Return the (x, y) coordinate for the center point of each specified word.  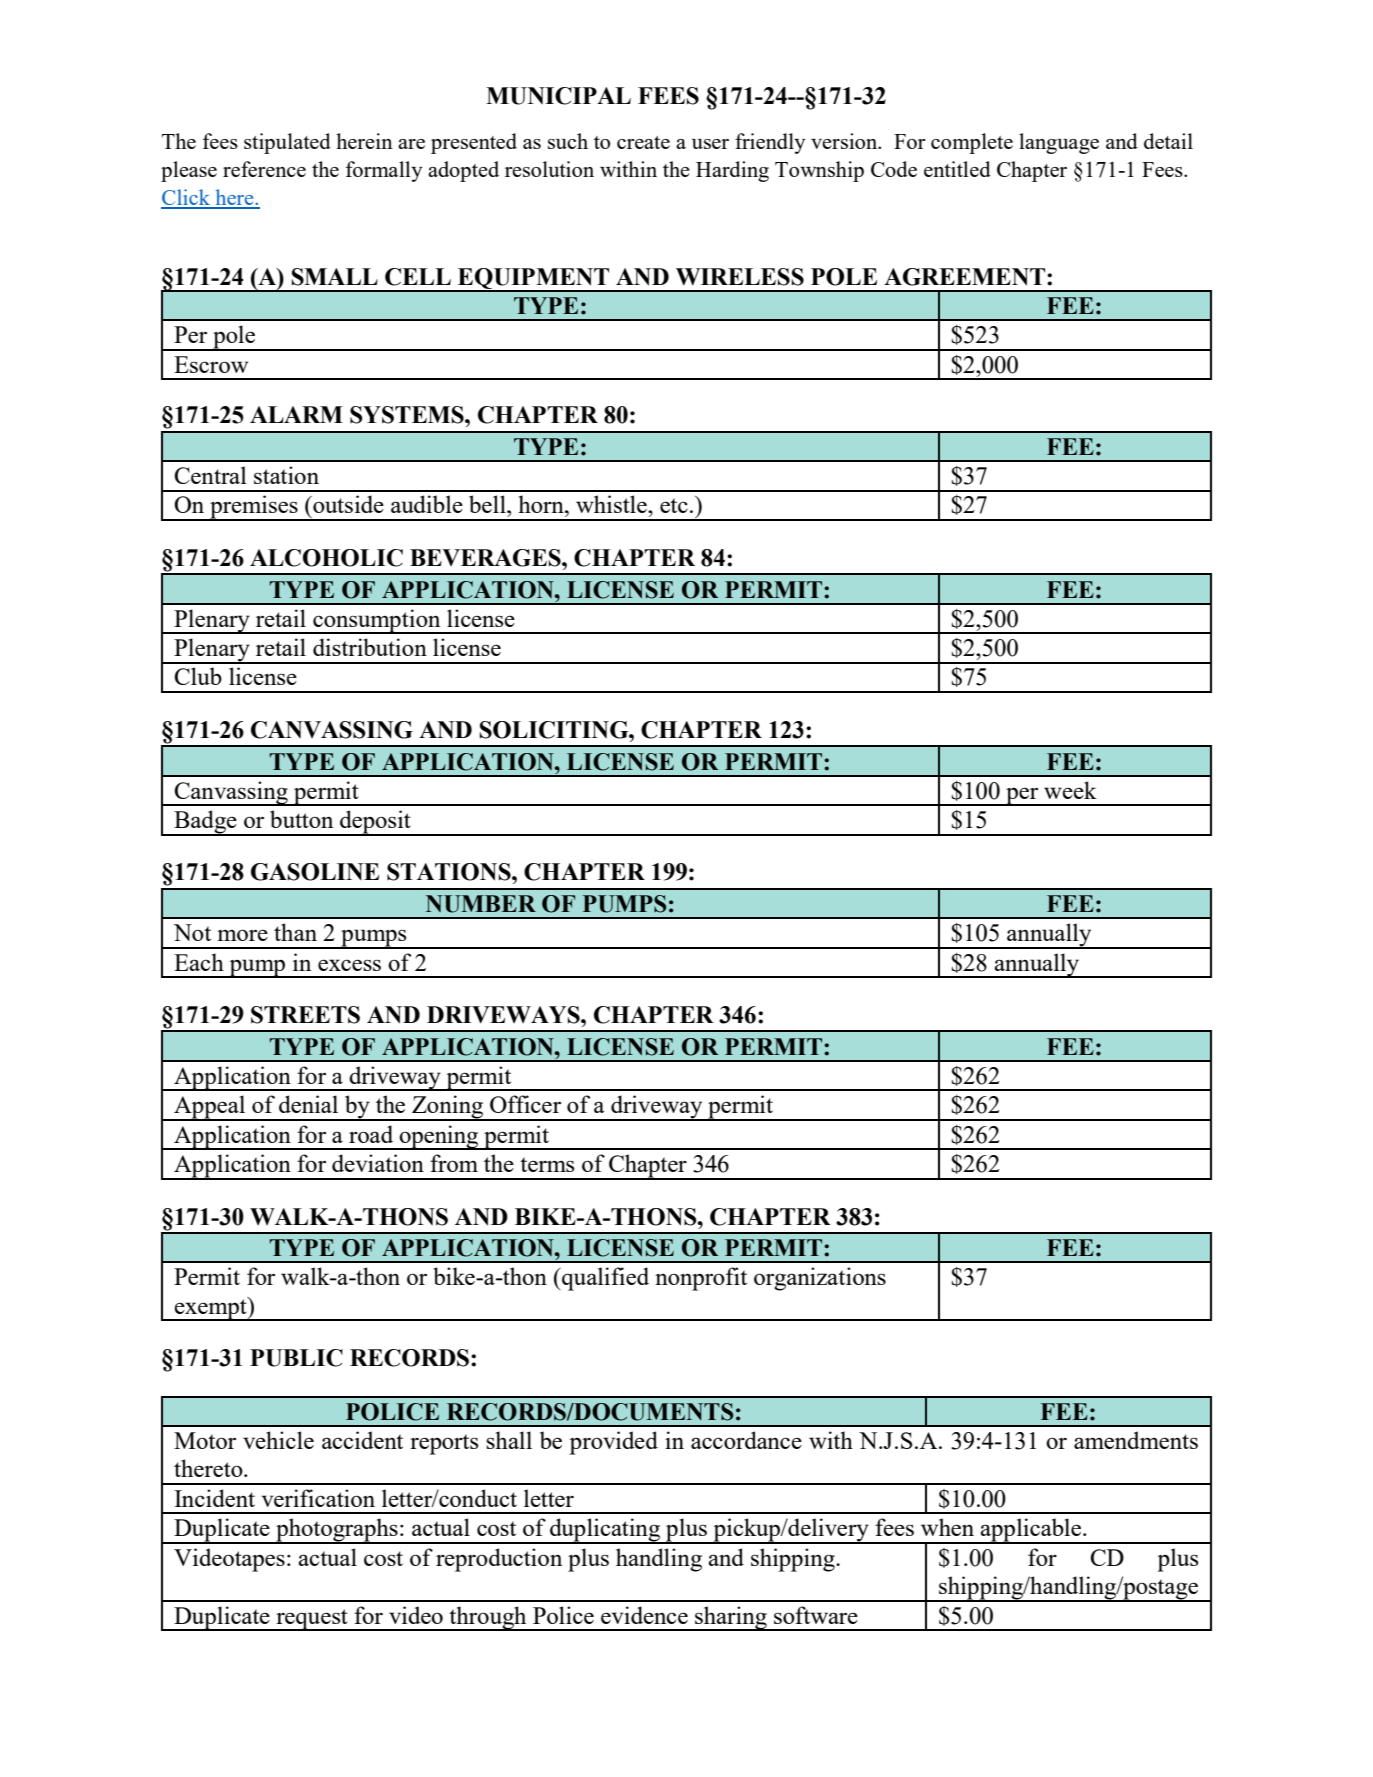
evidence (644, 1615)
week (1070, 790)
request (312, 1620)
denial (308, 1104)
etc (674, 505)
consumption (377, 621)
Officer (525, 1104)
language (1059, 143)
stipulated (287, 143)
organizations (820, 1279)
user (710, 144)
